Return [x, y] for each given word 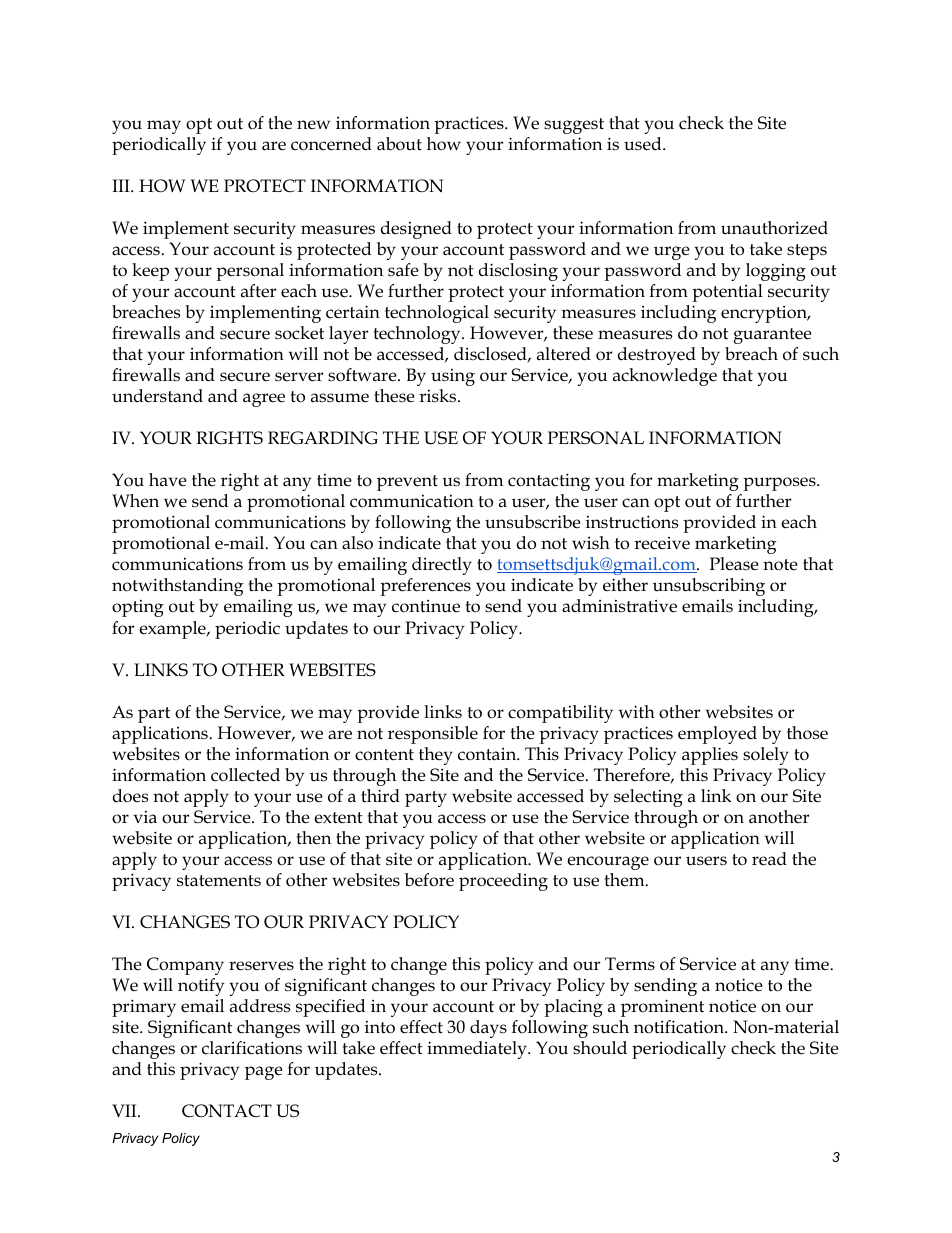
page [264, 1073]
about [399, 144]
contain [488, 754]
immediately [478, 1050]
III [122, 185]
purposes [780, 484]
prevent [407, 483]
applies [710, 756]
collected [245, 775]
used [644, 144]
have [168, 480]
